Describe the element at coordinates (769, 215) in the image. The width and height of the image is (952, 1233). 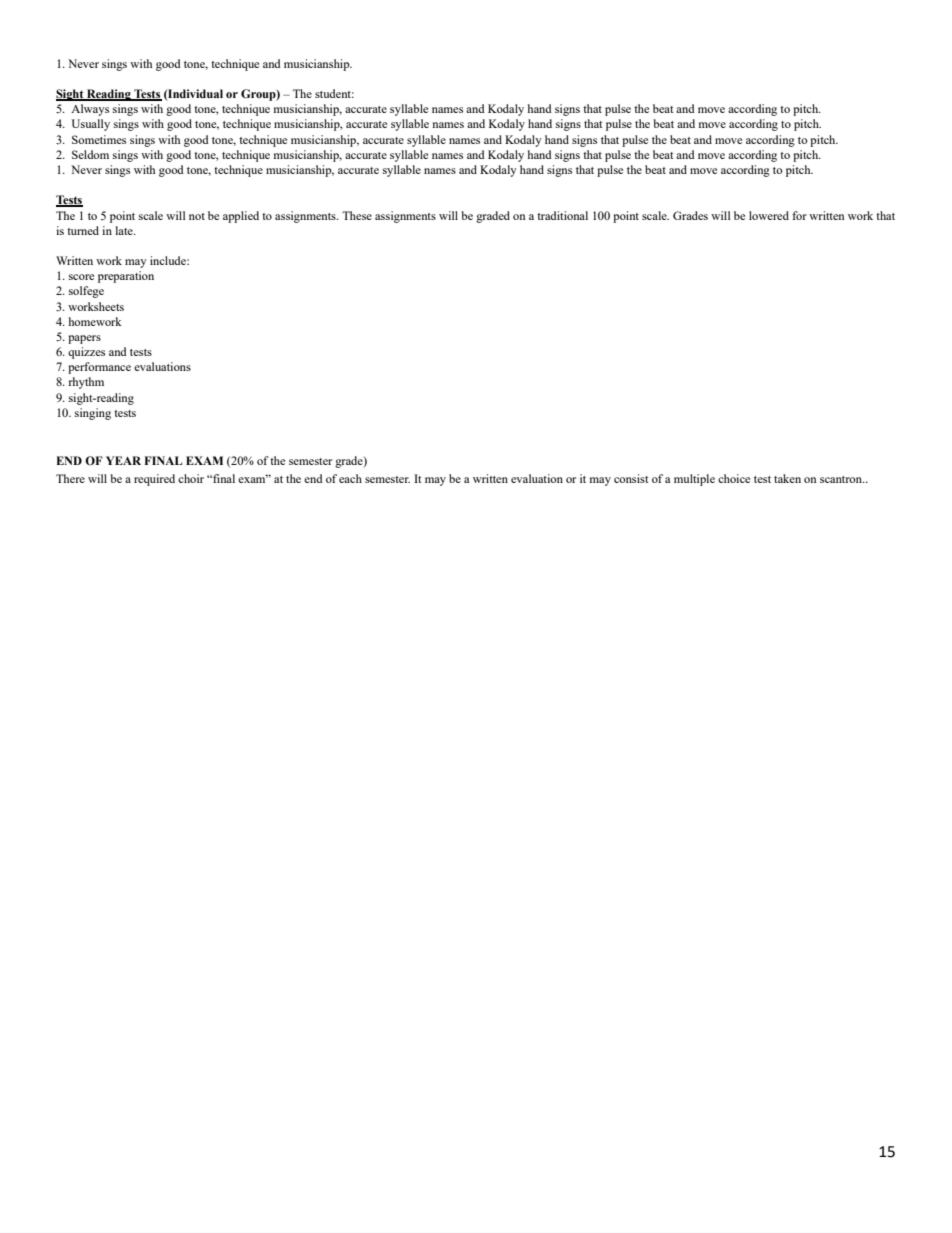
I see `lowered` at that location.
